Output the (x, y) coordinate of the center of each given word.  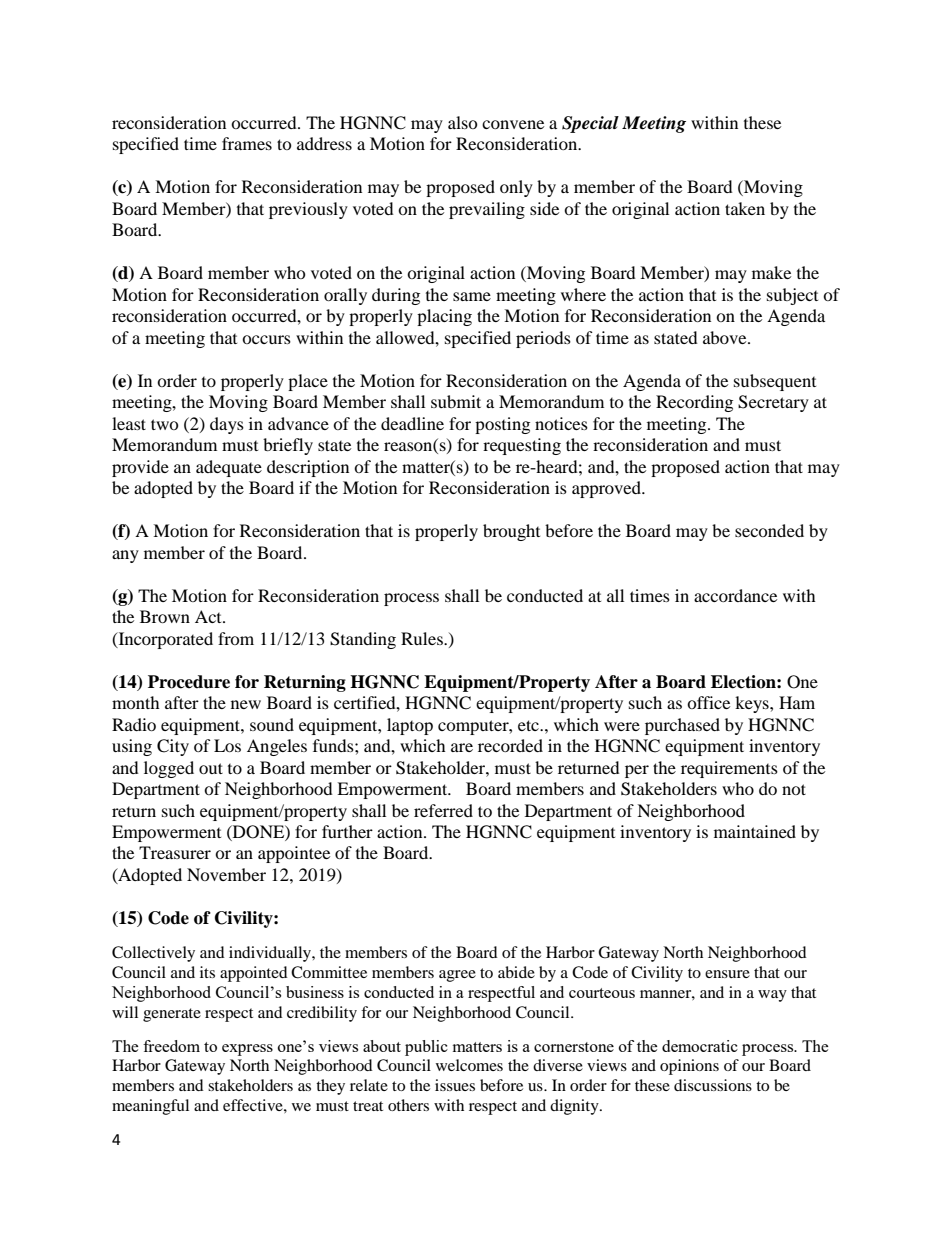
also (463, 122)
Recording (694, 403)
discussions (713, 1085)
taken (745, 208)
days (227, 425)
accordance (735, 595)
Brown (165, 616)
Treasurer (175, 852)
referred (443, 810)
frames (247, 143)
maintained (755, 831)
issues (455, 1085)
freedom (171, 1046)
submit (456, 401)
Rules (423, 638)
